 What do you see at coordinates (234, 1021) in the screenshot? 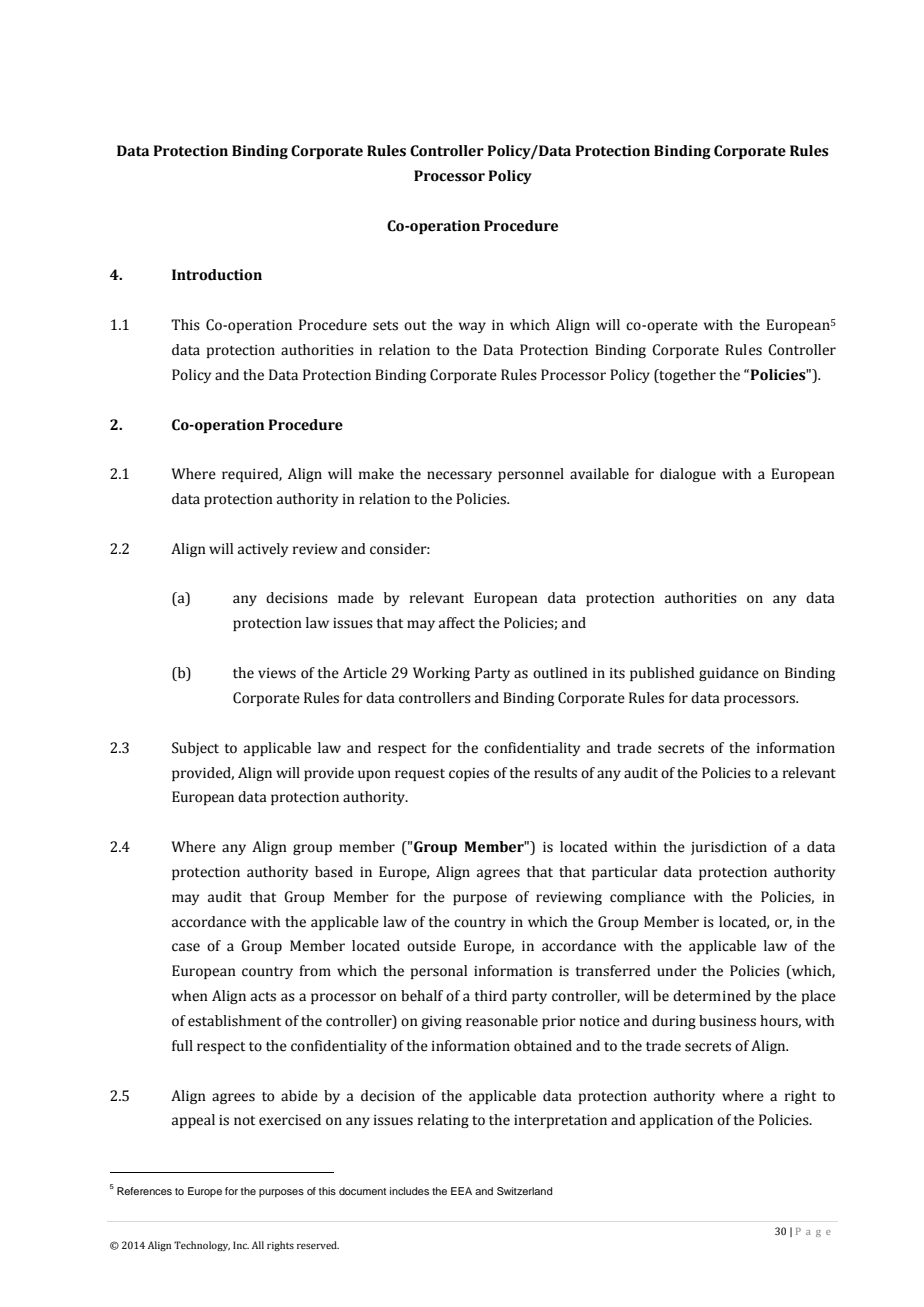
I see `establishment` at bounding box center [234, 1021].
